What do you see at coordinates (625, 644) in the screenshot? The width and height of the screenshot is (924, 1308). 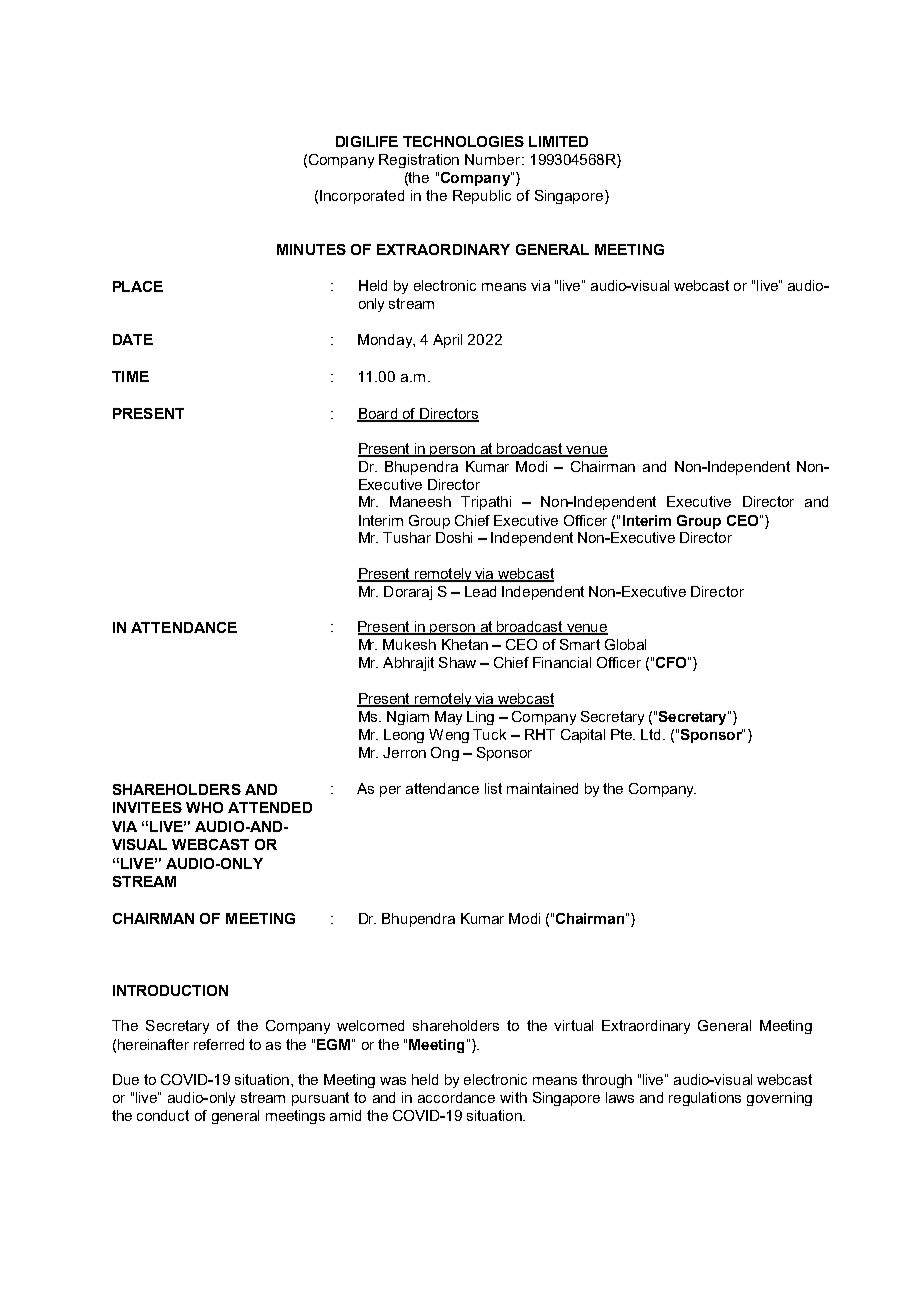 I see `Global` at bounding box center [625, 644].
